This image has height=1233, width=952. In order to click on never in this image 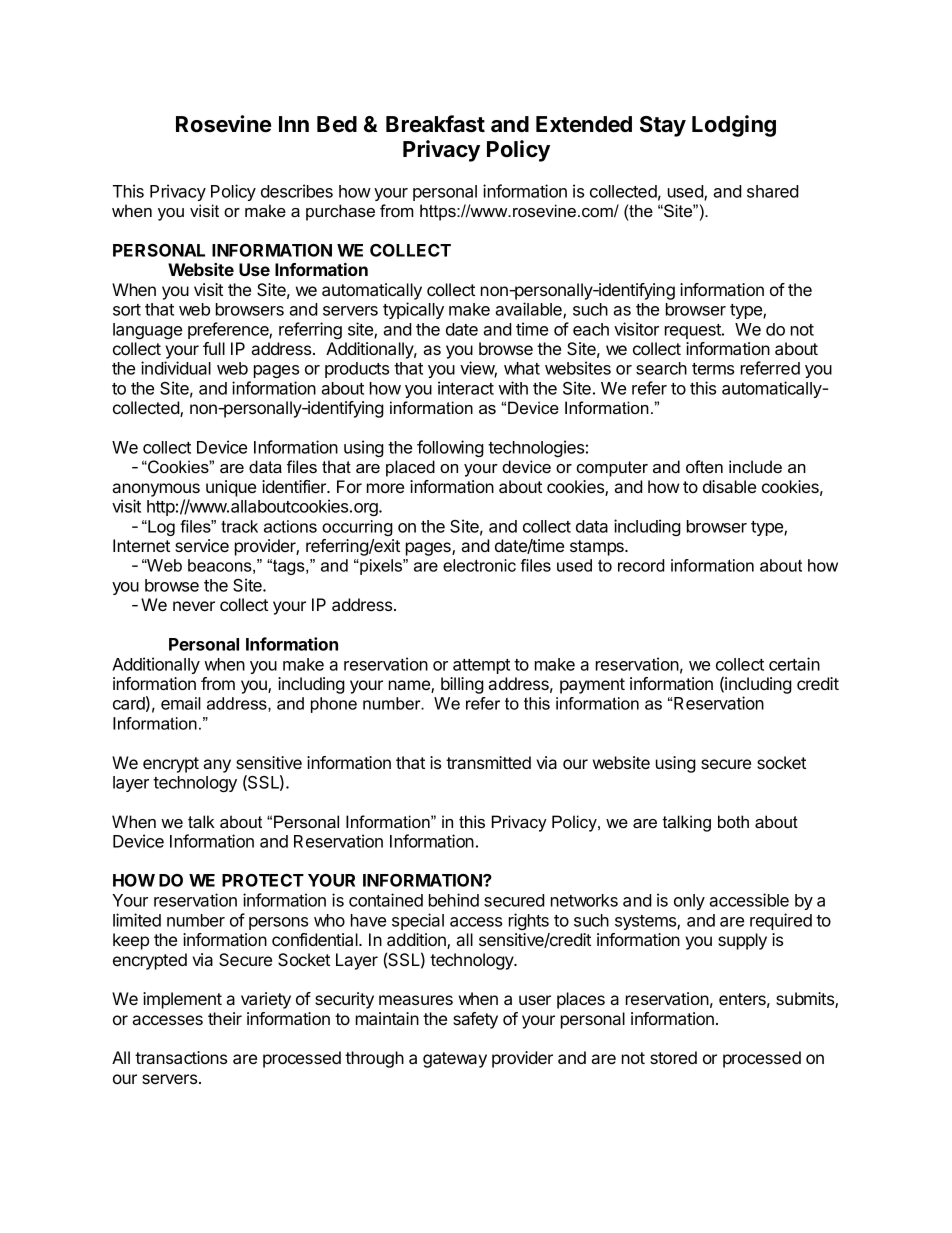, I will do `click(194, 606)`.
